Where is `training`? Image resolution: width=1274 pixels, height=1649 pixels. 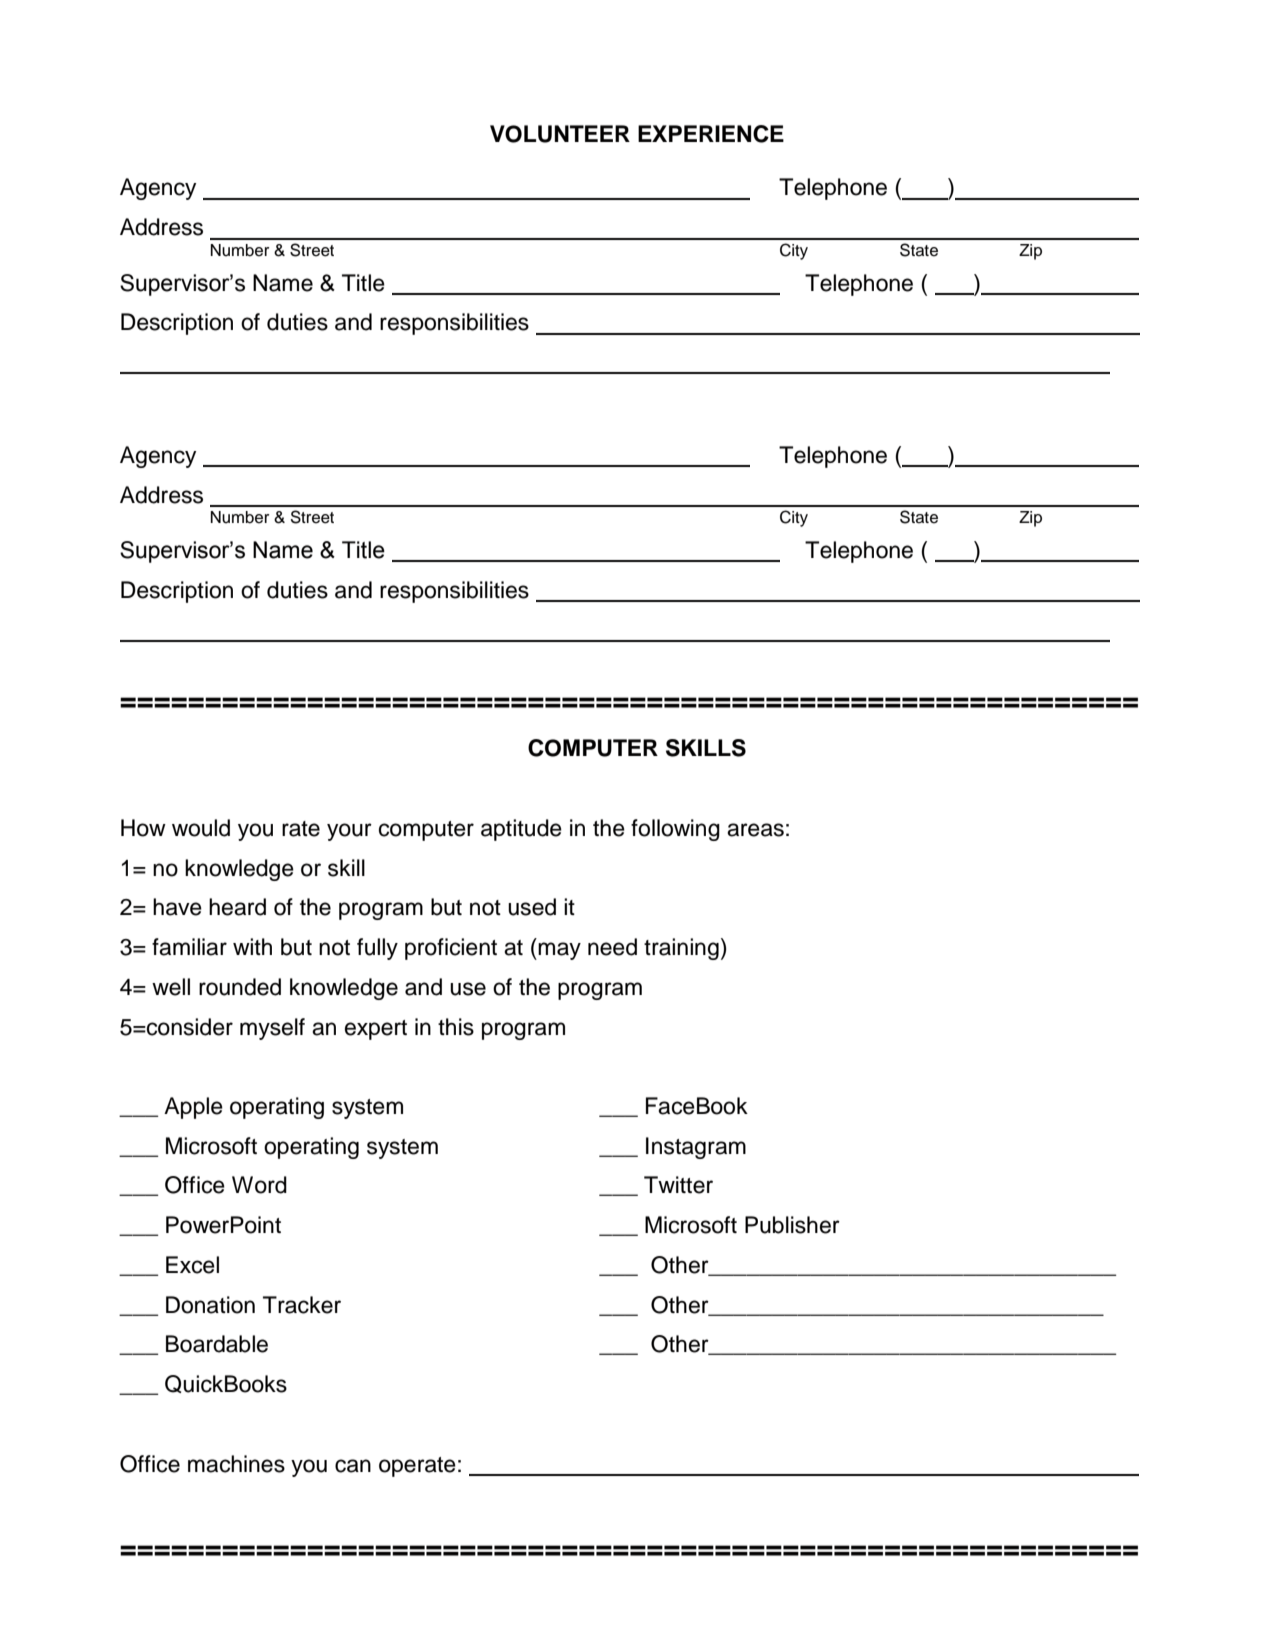 training is located at coordinates (681, 949).
